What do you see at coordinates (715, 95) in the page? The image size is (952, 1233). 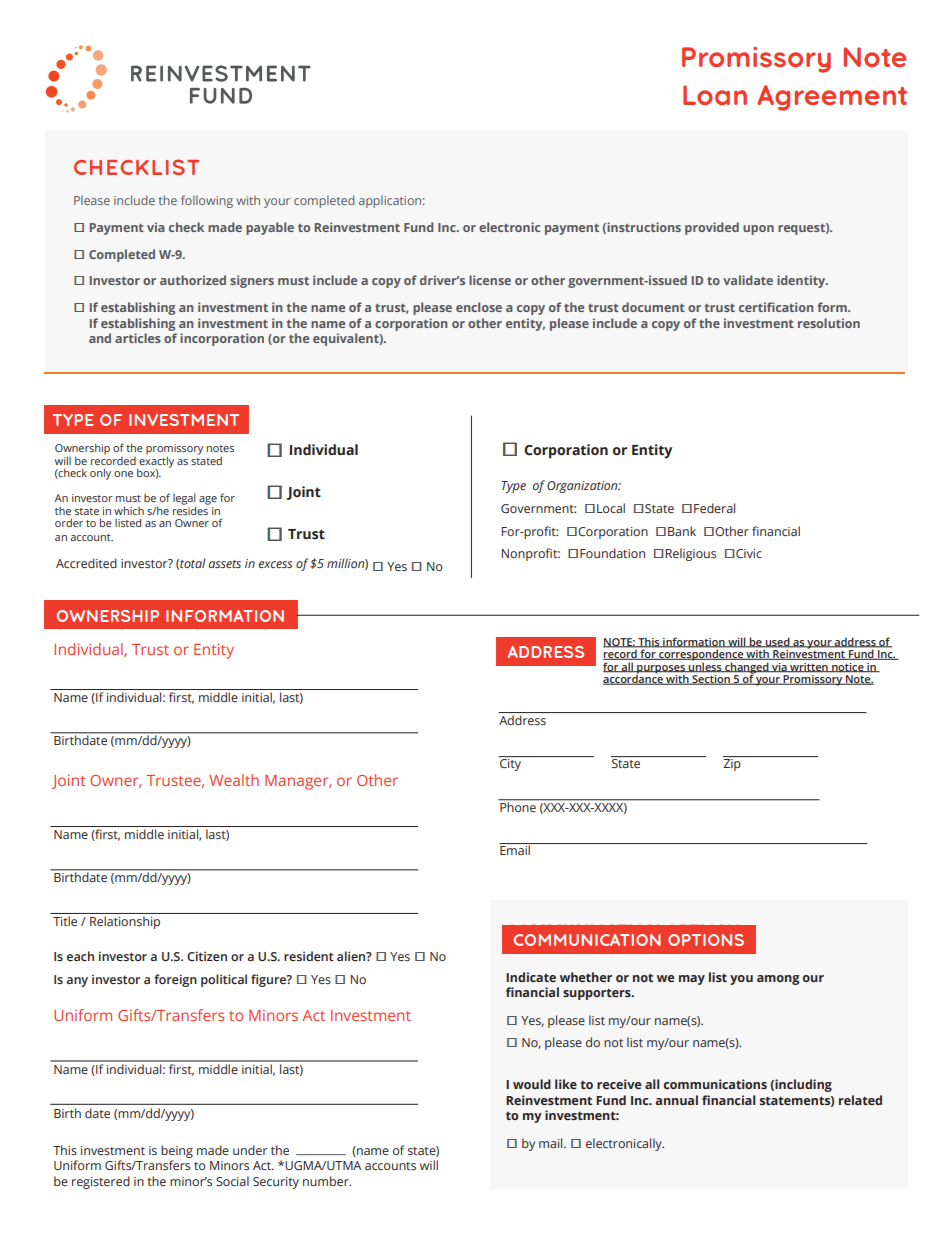 I see `Loan` at bounding box center [715, 95].
